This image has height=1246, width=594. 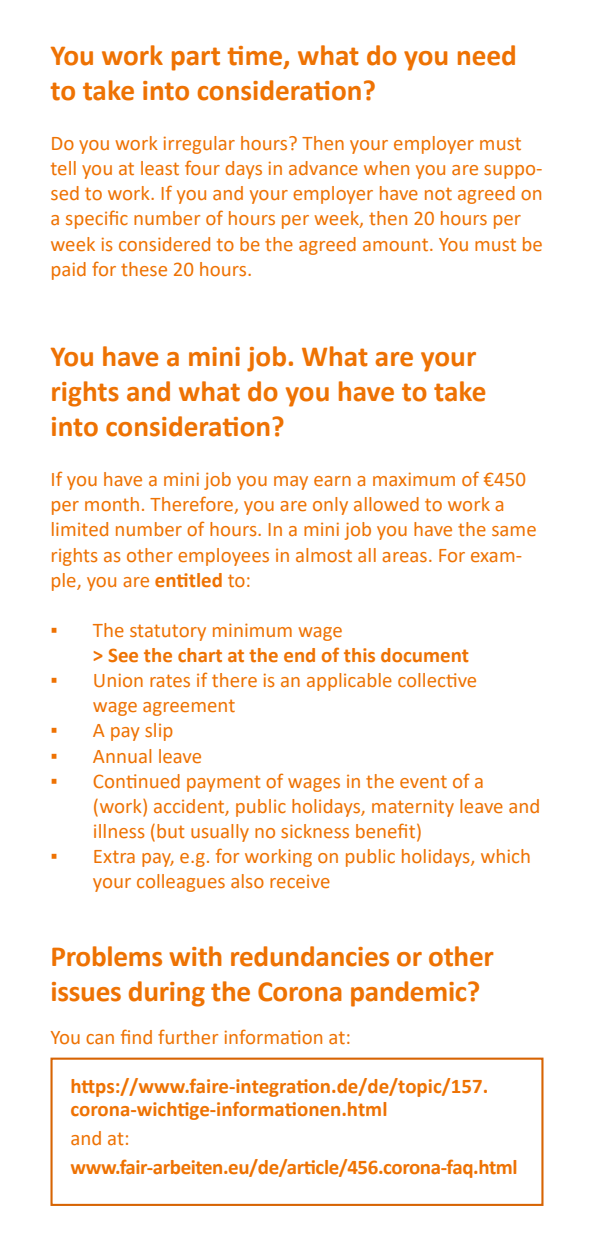 What do you see at coordinates (112, 504) in the image?
I see `month` at bounding box center [112, 504].
